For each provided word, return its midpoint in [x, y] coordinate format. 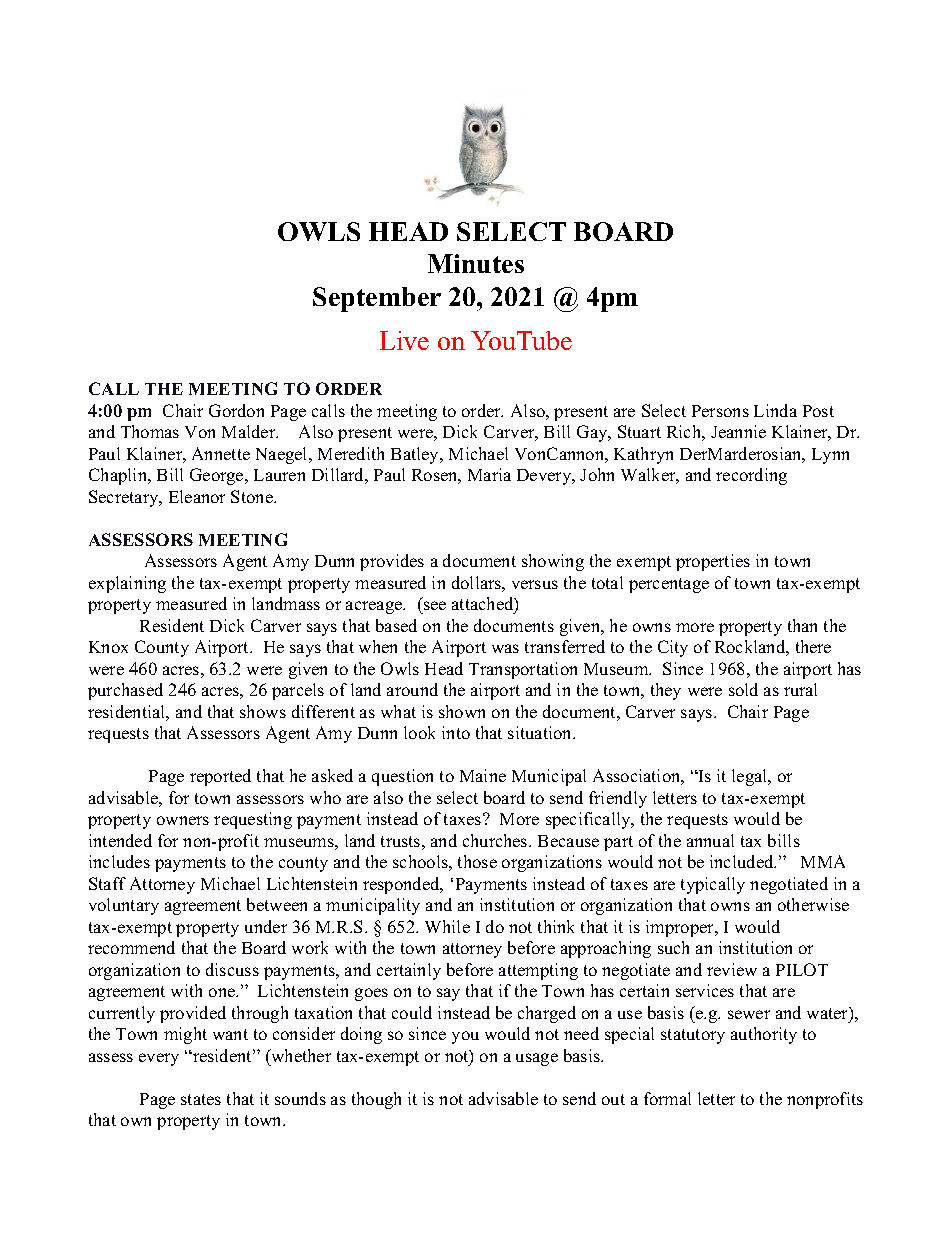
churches [496, 840]
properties [713, 562]
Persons [720, 411]
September [377, 299]
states [201, 1099]
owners [183, 820]
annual [710, 840]
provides [392, 562]
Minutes [476, 263]
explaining [127, 584]
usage [537, 1059]
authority [764, 1035]
